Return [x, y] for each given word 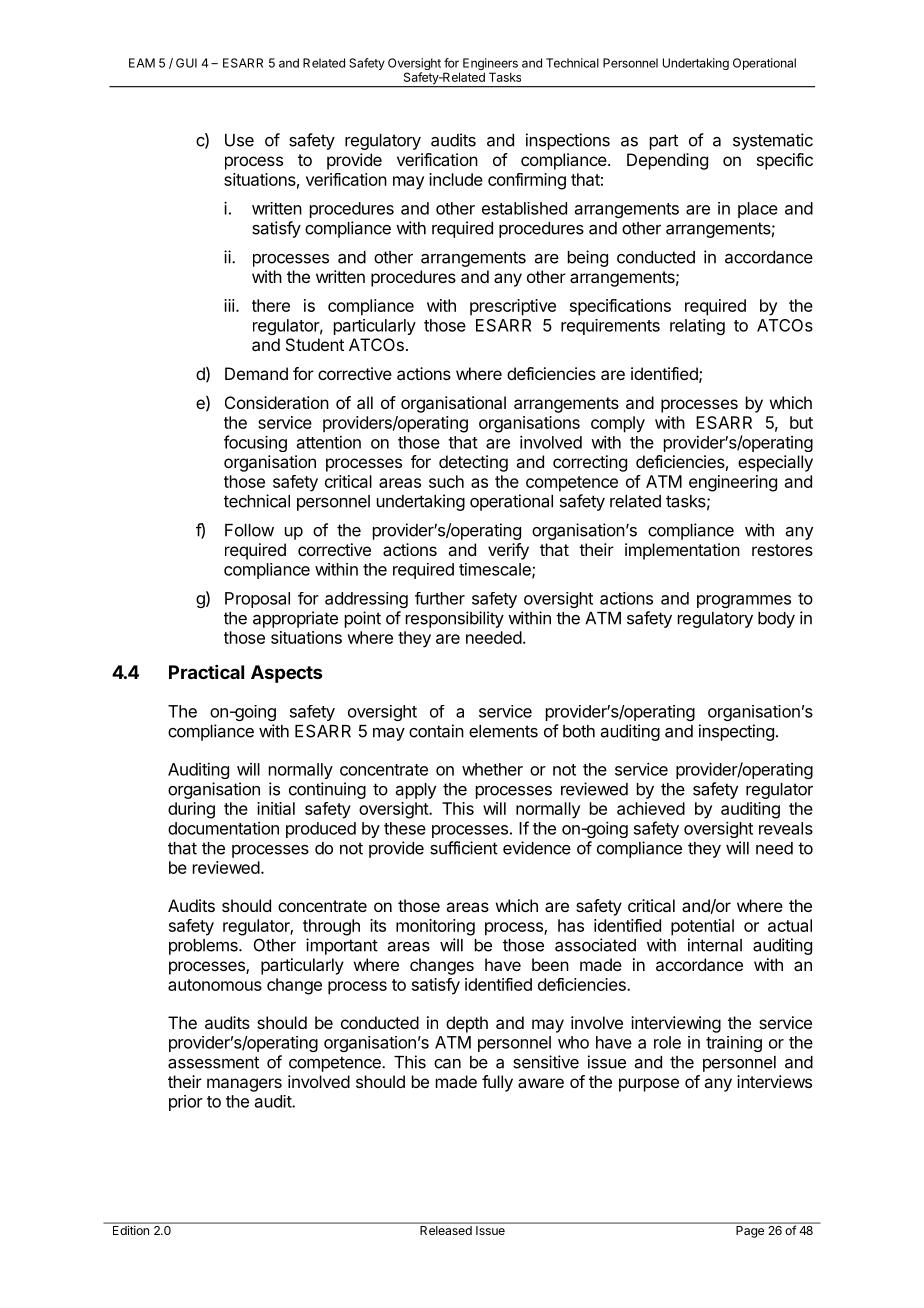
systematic [773, 141]
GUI [186, 63]
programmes [744, 601]
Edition [131, 1230]
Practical [206, 672]
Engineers [490, 65]
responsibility [455, 619]
